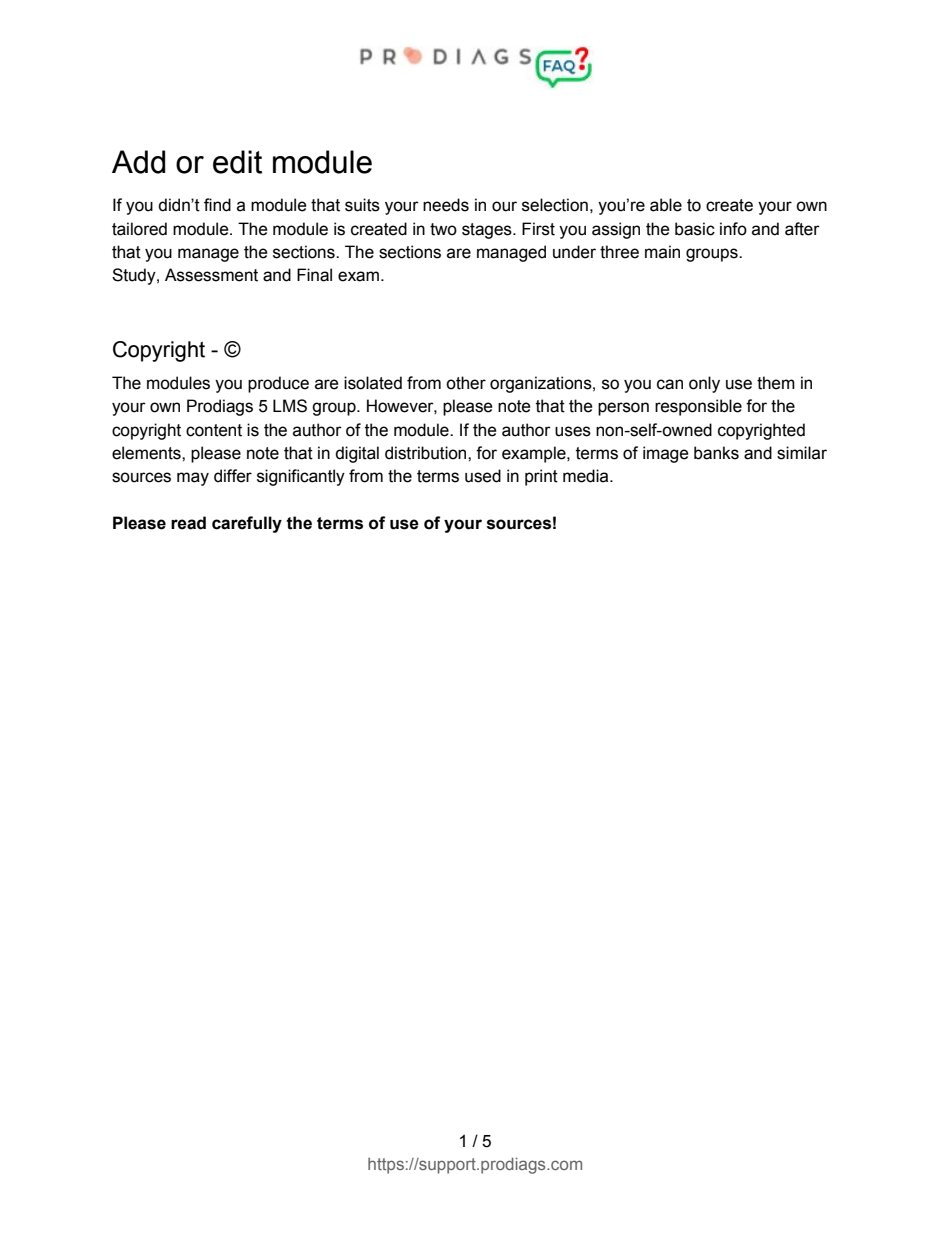 The height and width of the screenshot is (1233, 952). I want to click on read, so click(188, 523).
